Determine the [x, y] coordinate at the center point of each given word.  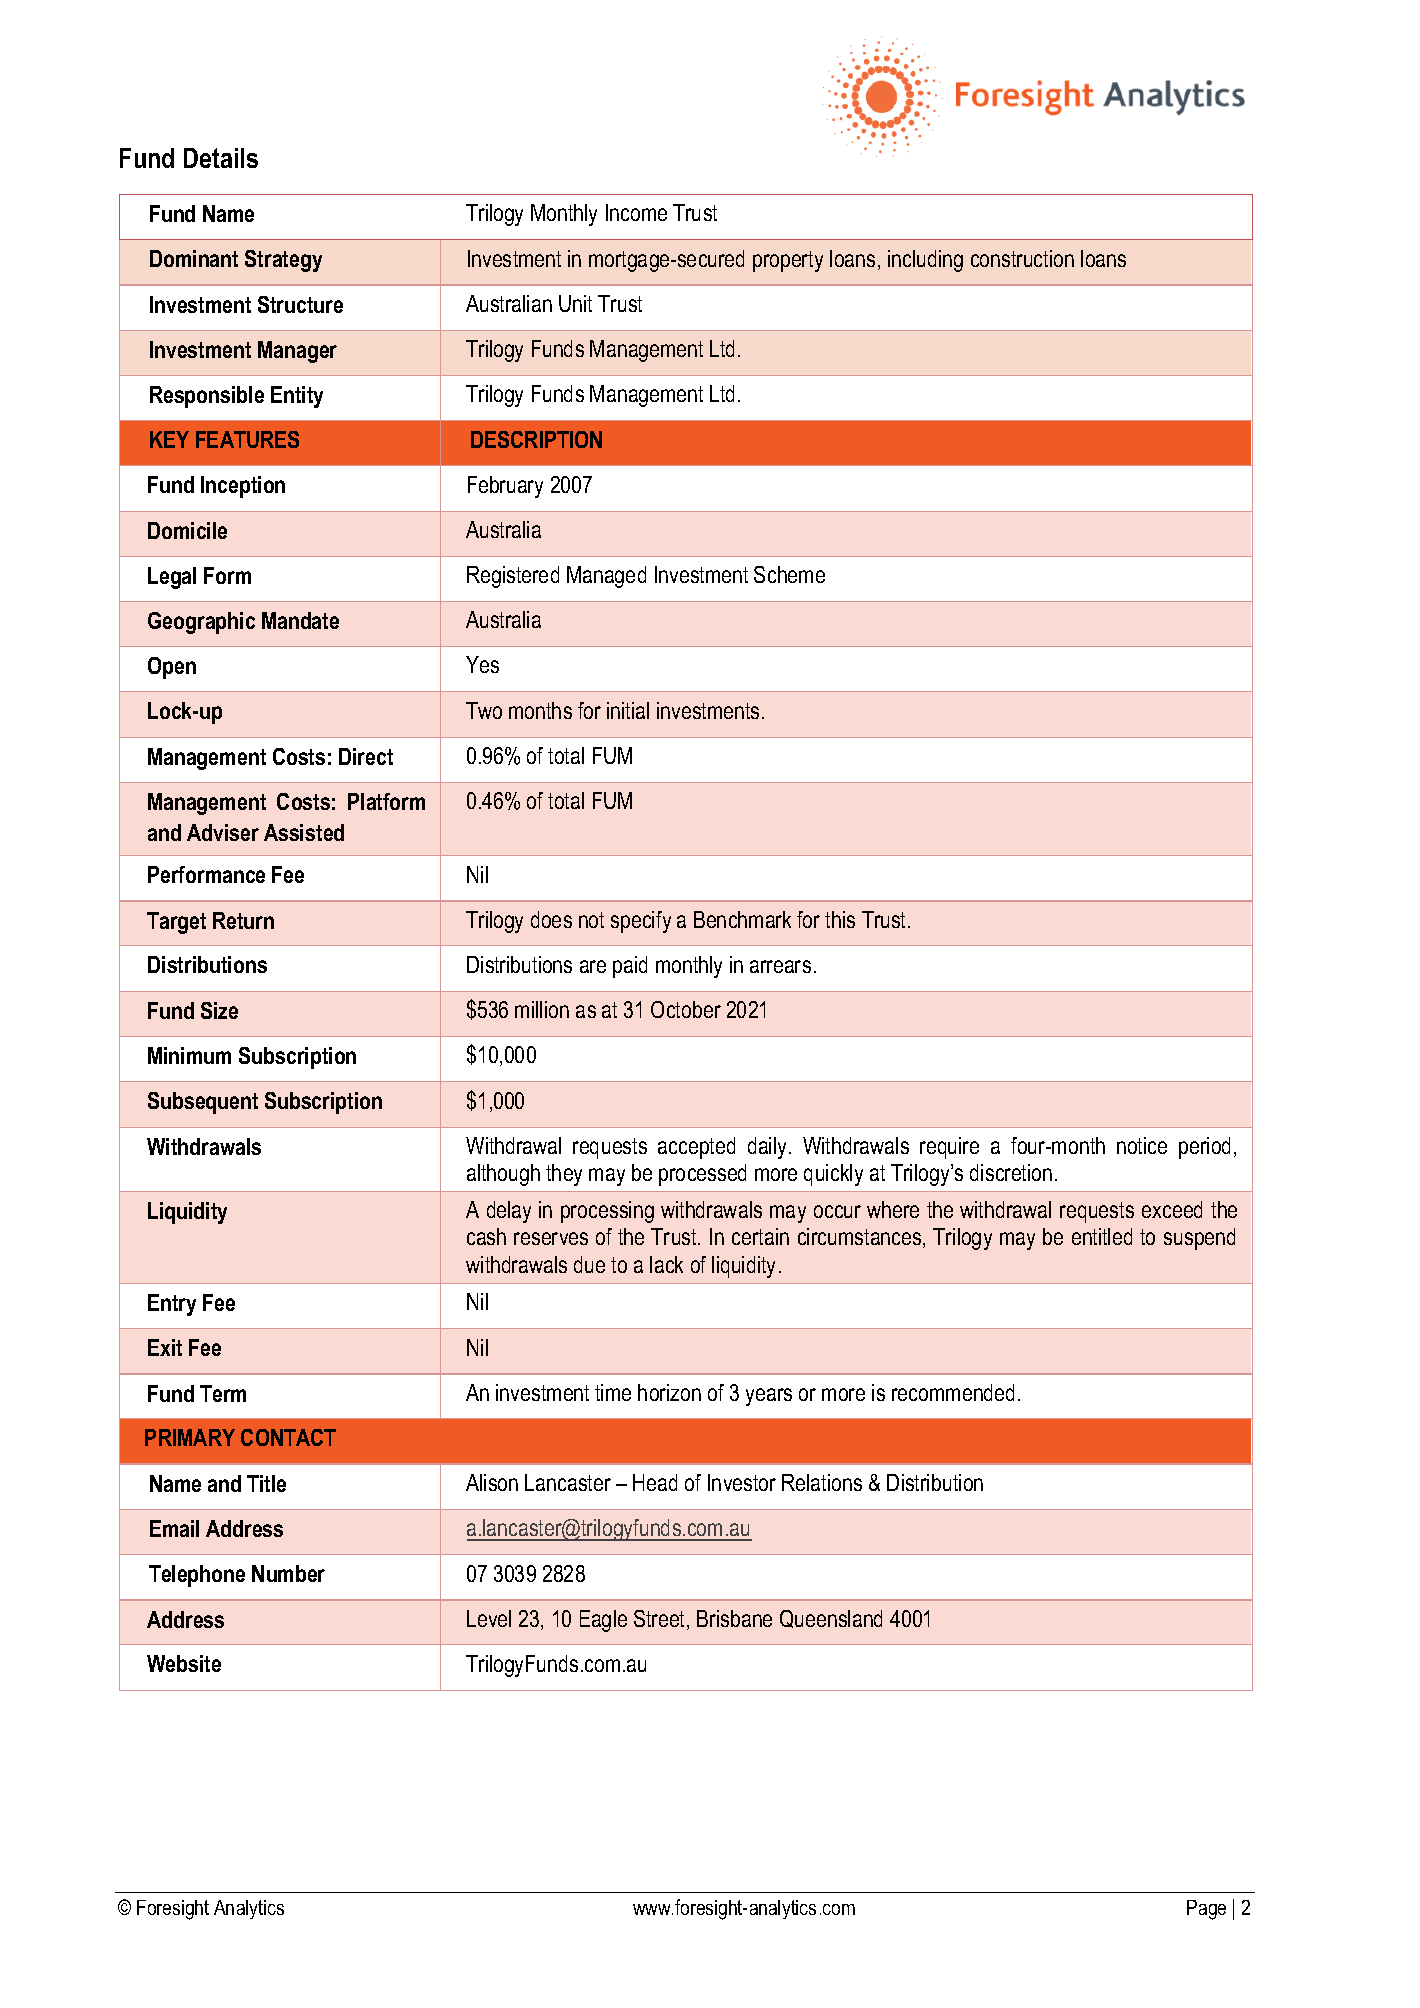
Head [655, 1482]
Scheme [789, 574]
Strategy [283, 261]
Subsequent [203, 1103]
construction [1022, 258]
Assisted [304, 832]
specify [641, 922]
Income [636, 212]
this [840, 919]
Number [288, 1573]
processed [702, 1175]
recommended [953, 1392]
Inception [243, 487]
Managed [606, 577]
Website [184, 1663]
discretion [1011, 1172]
